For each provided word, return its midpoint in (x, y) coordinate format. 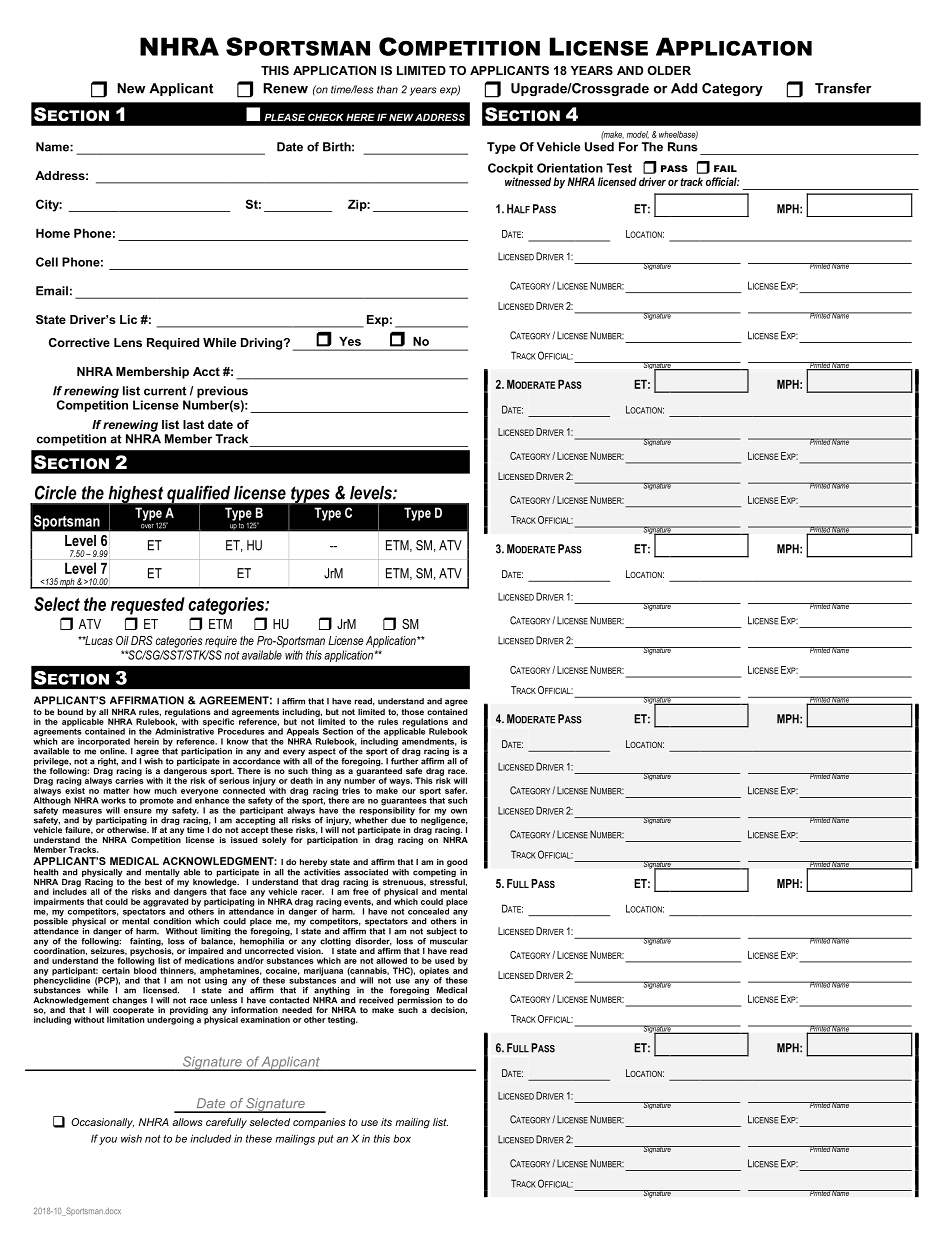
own (459, 811)
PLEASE (284, 117)
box (402, 1138)
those (413, 712)
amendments (429, 742)
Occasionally (102, 1123)
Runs (683, 147)
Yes (350, 341)
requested (148, 606)
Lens (128, 342)
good (457, 863)
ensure (138, 811)
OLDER (669, 70)
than (387, 89)
